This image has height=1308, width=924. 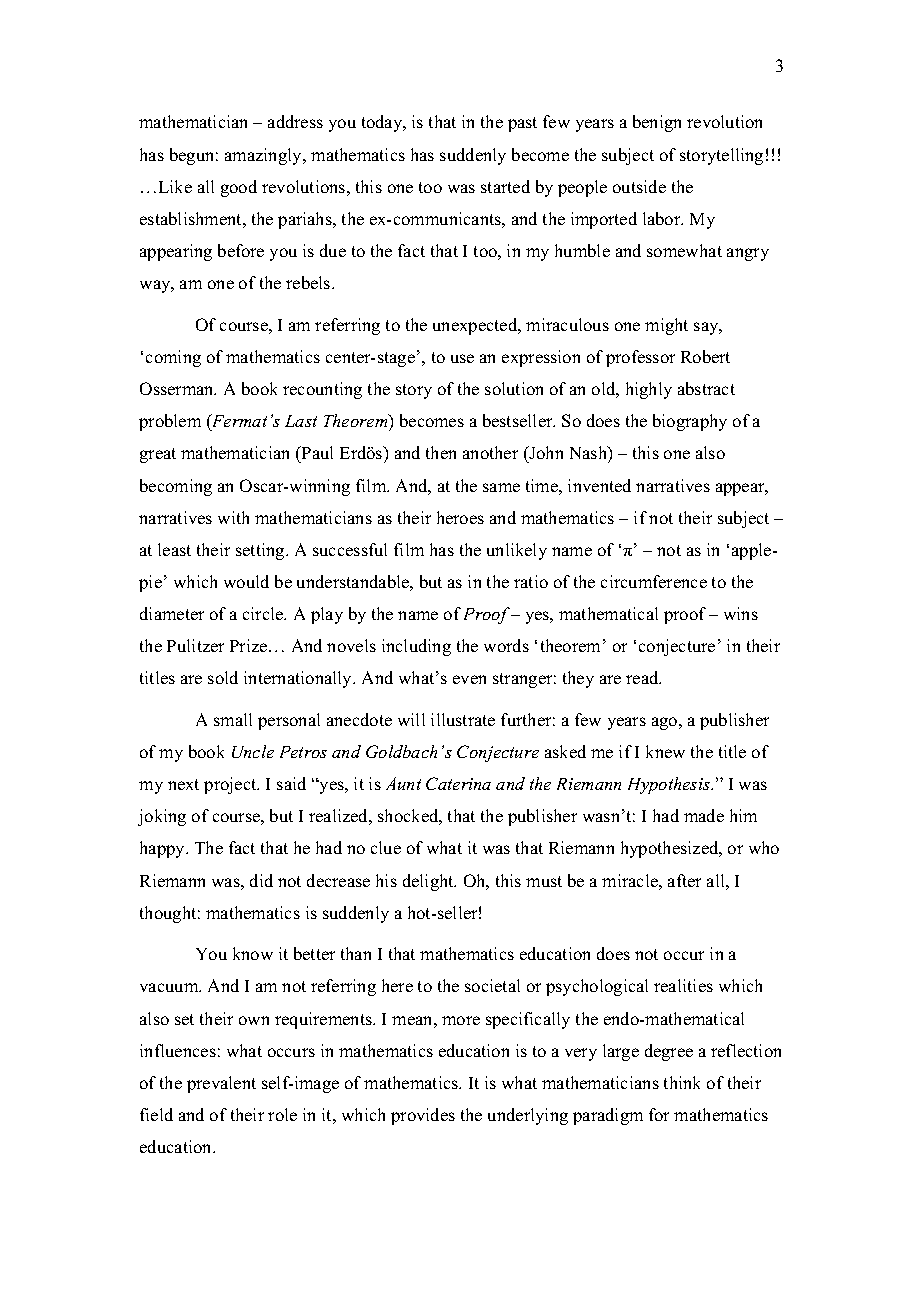 I want to click on with, so click(x=233, y=517).
